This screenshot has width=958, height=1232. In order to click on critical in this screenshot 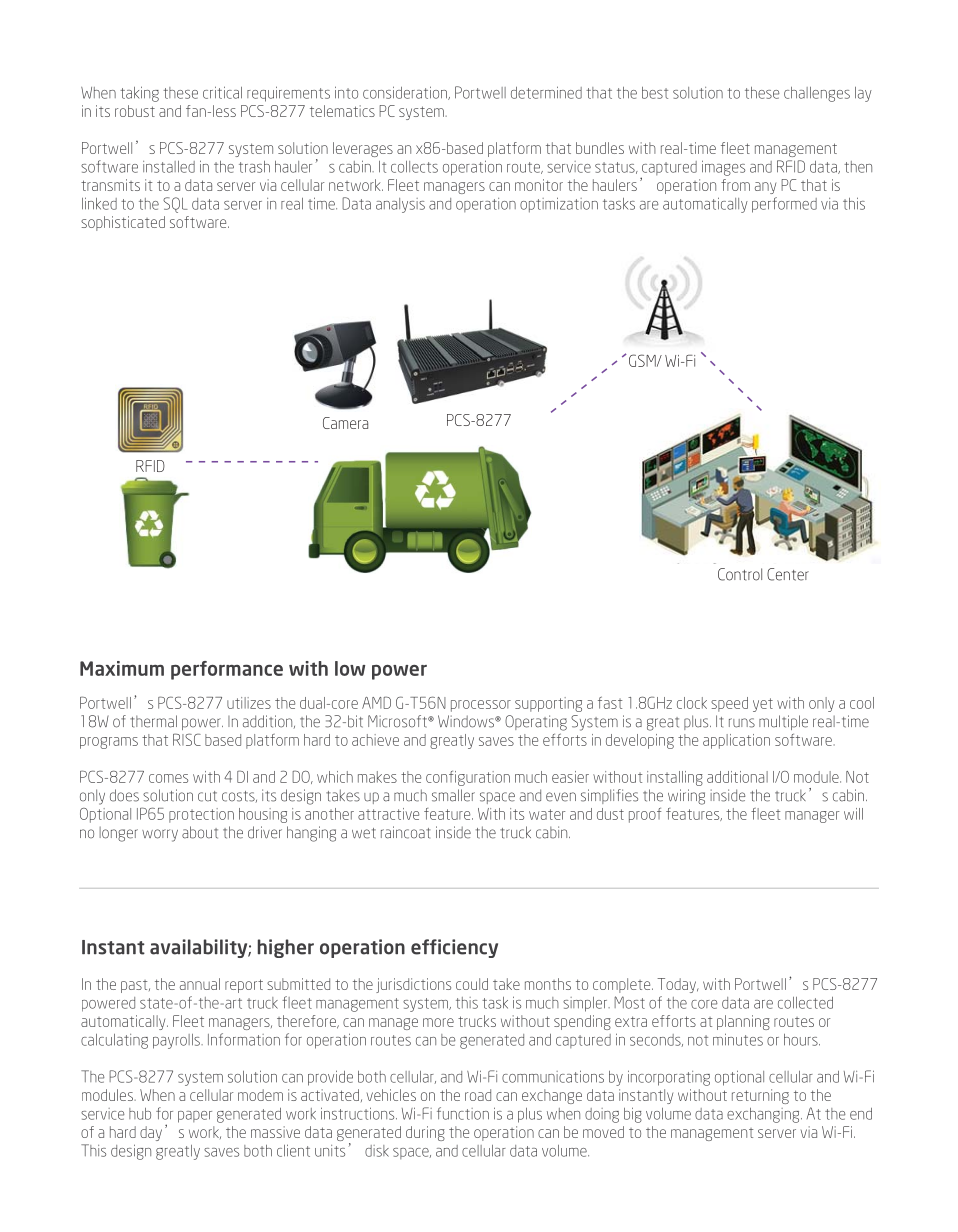, I will do `click(222, 92)`.
